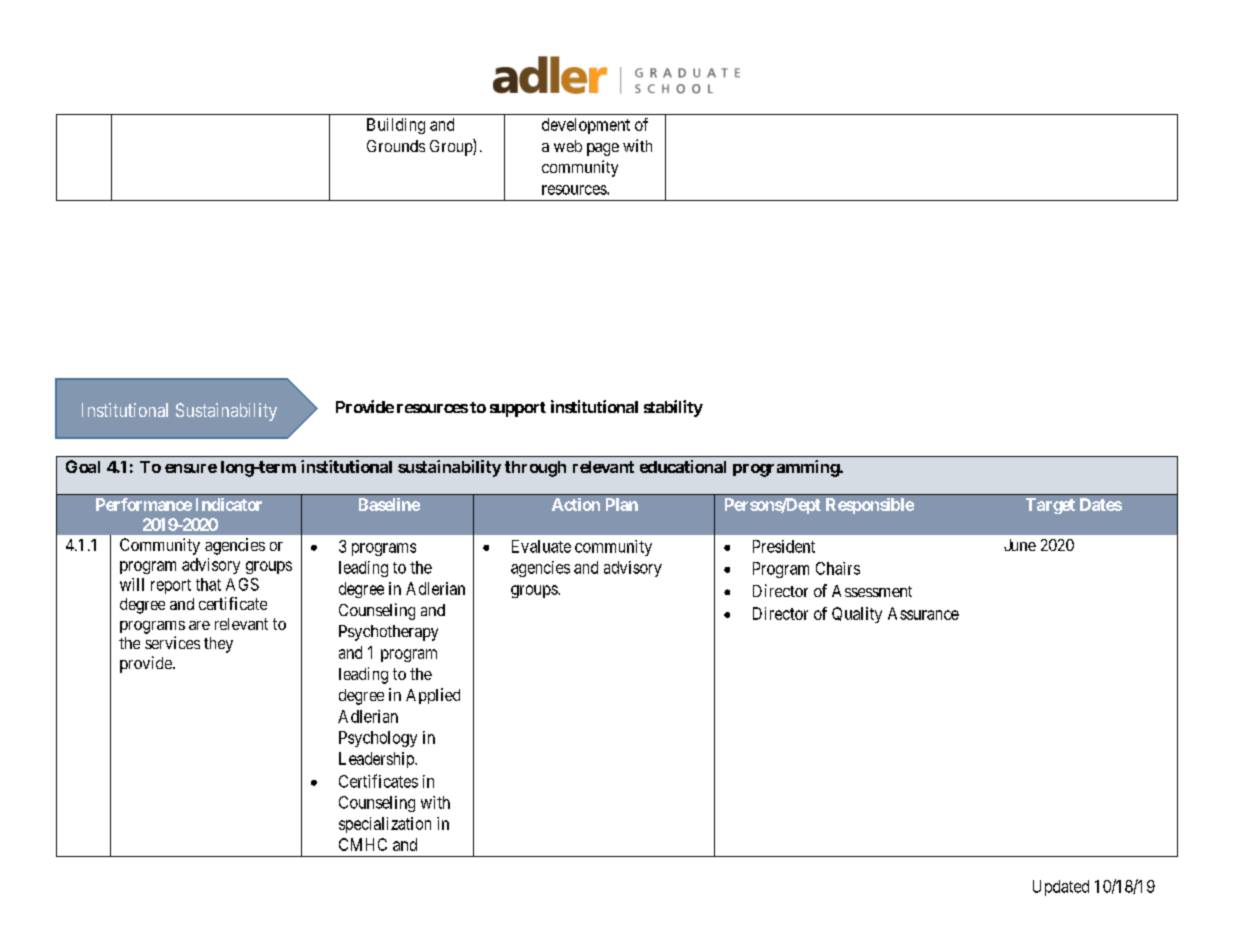 The height and width of the screenshot is (952, 1233). What do you see at coordinates (923, 613) in the screenshot?
I see `Assurance` at bounding box center [923, 613].
